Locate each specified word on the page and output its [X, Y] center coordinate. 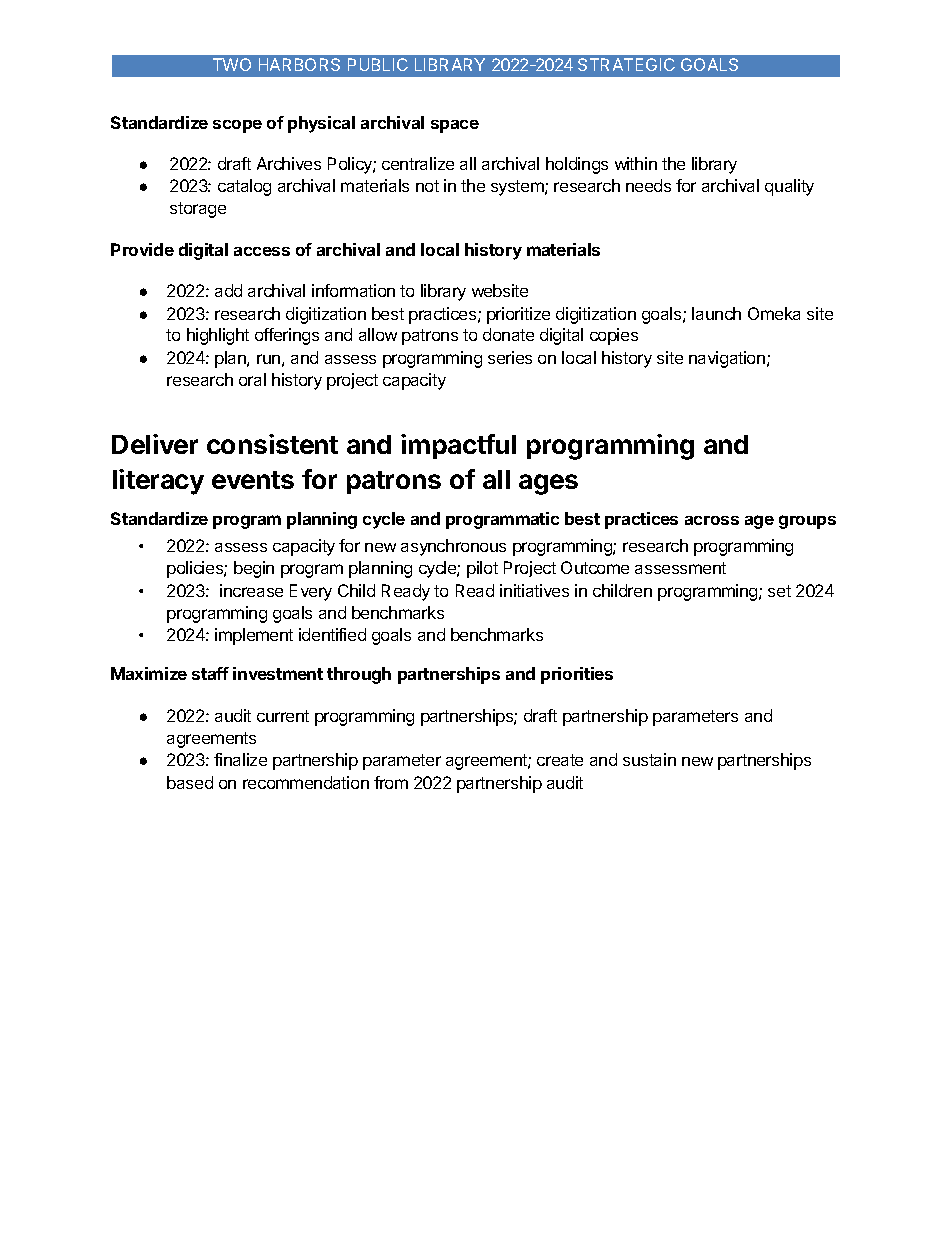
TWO [232, 64]
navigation [727, 359]
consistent [272, 444]
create [560, 760]
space [455, 126]
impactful [458, 446]
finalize [240, 759]
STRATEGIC [626, 64]
